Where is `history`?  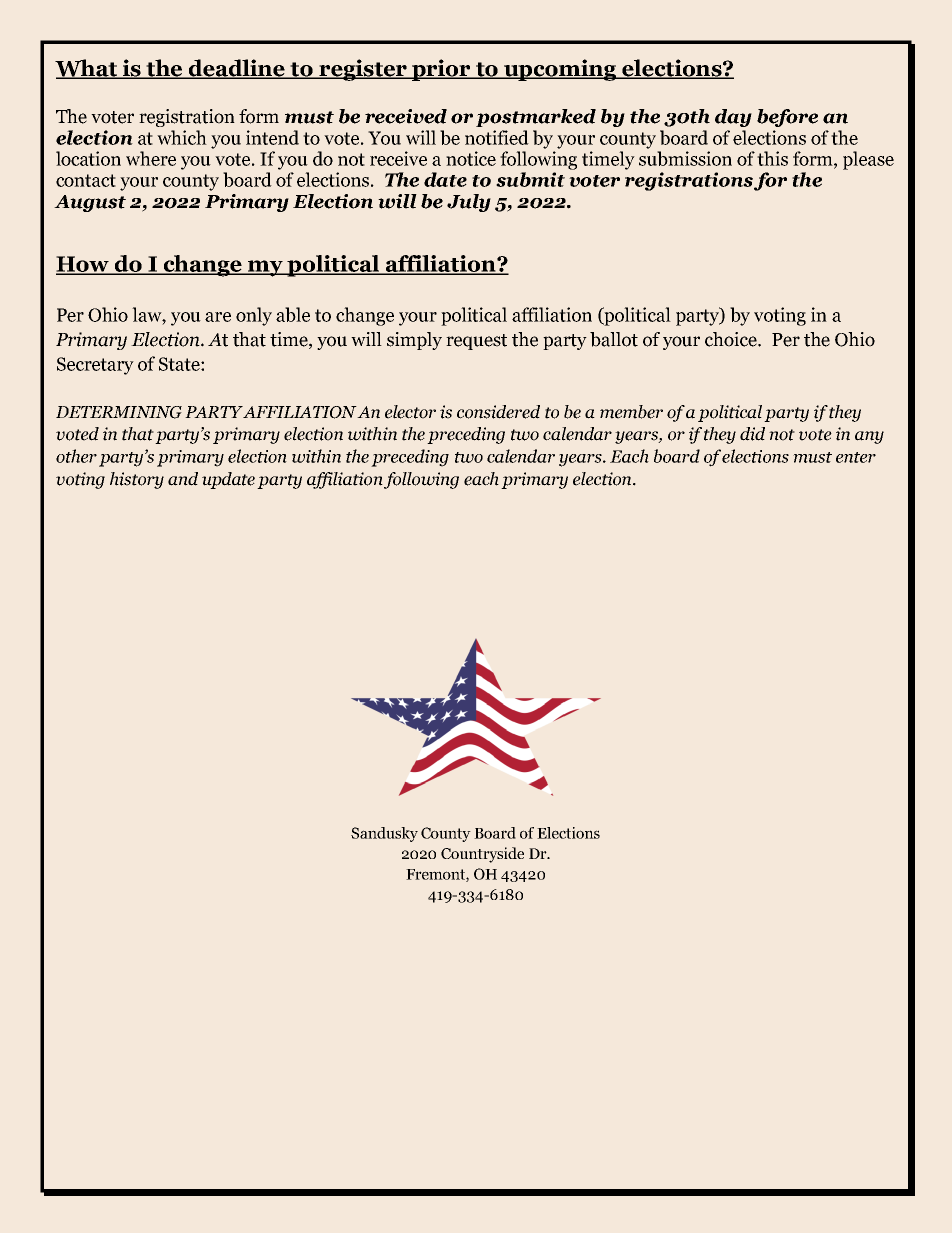
history is located at coordinates (137, 480).
